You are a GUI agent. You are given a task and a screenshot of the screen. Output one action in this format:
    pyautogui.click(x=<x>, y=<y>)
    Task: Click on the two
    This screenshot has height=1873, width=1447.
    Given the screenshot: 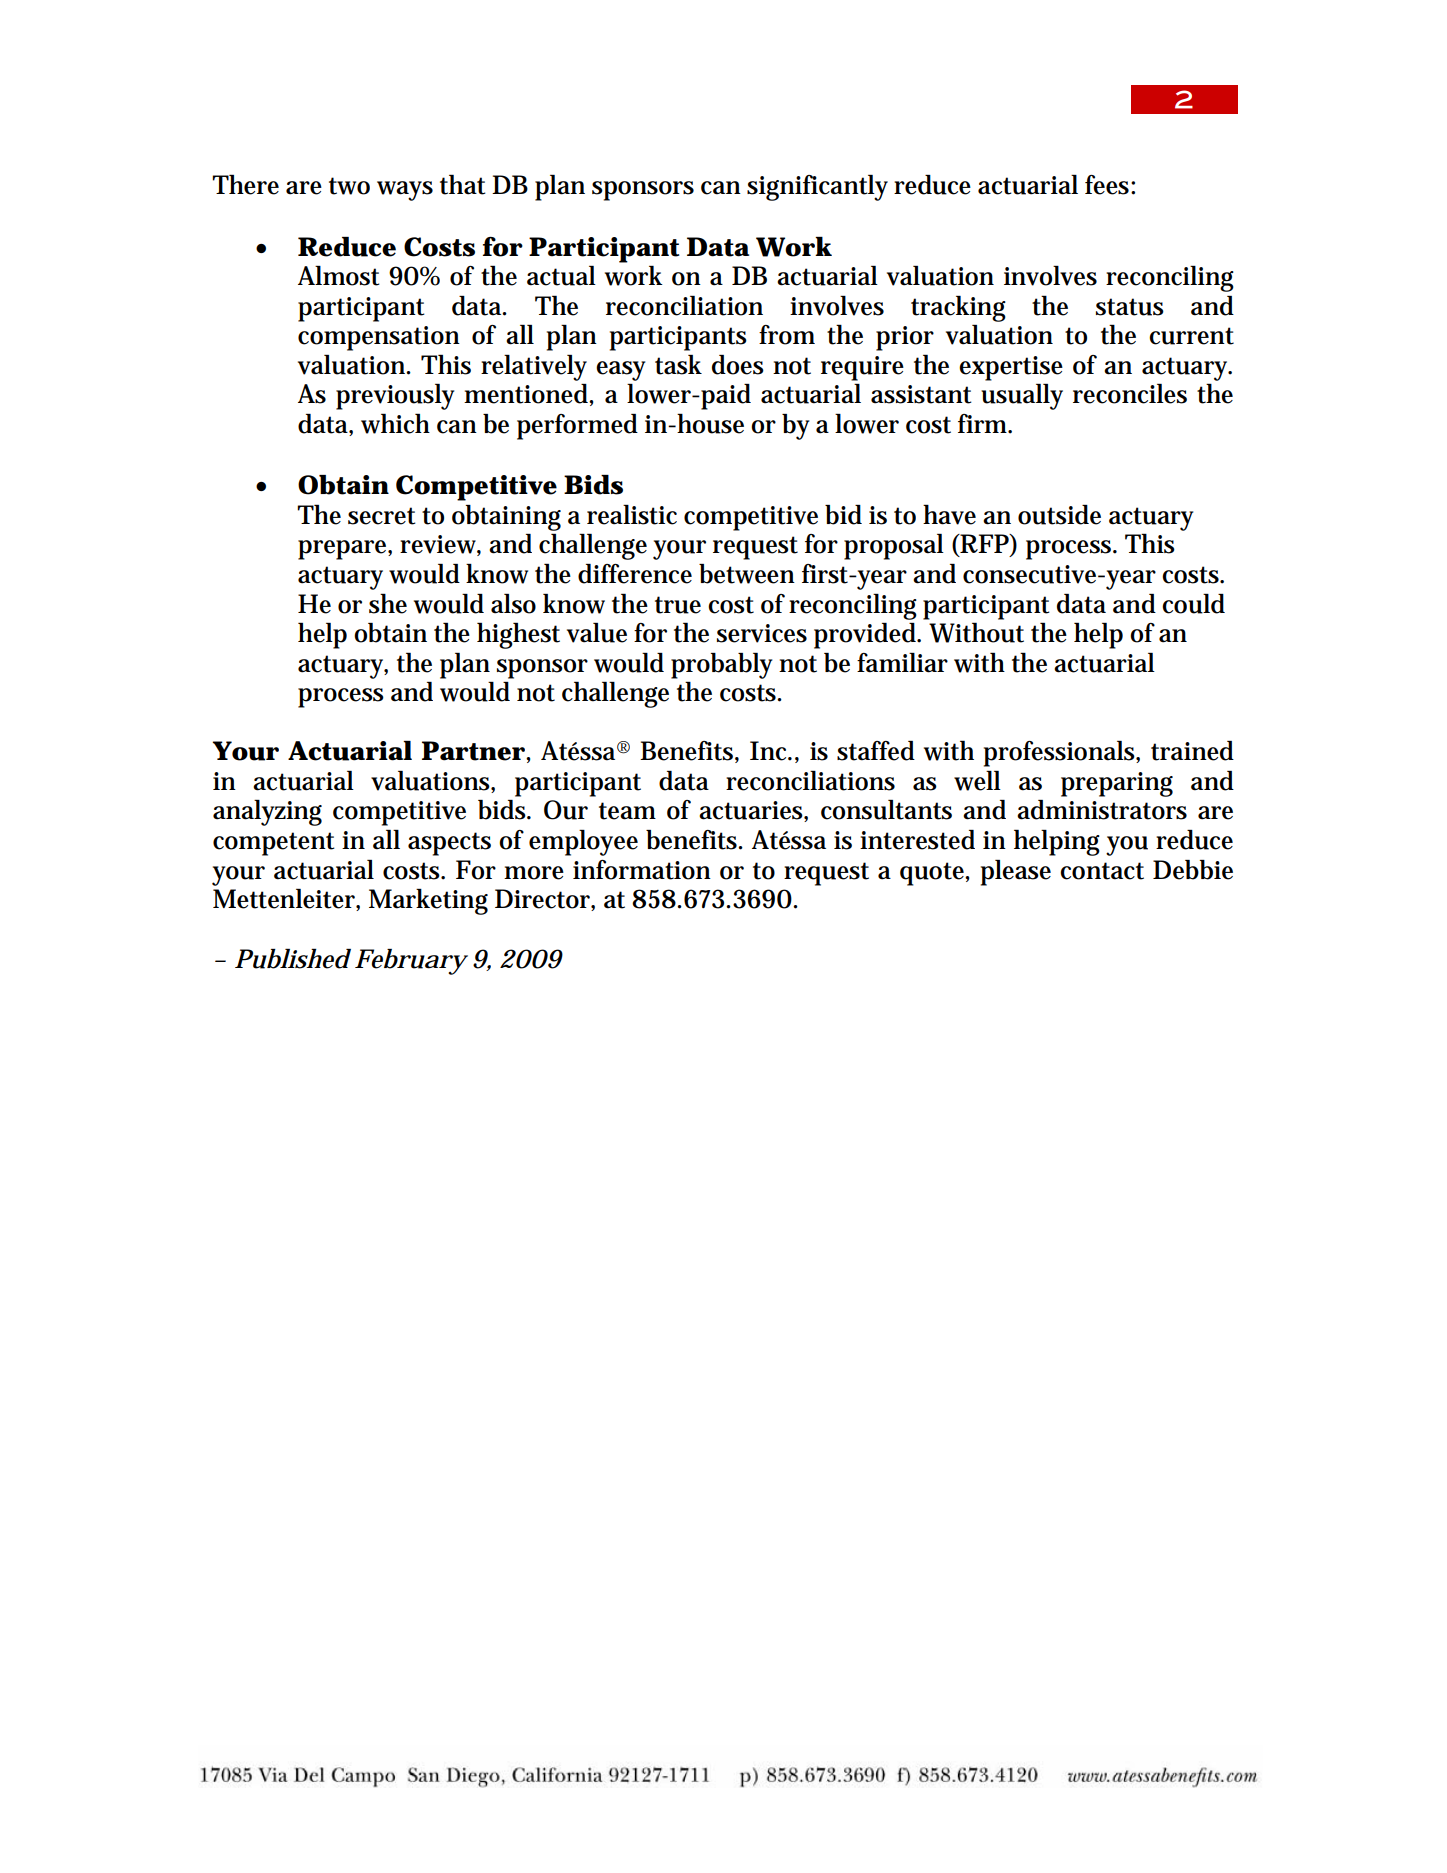 What is the action you would take?
    pyautogui.click(x=349, y=186)
